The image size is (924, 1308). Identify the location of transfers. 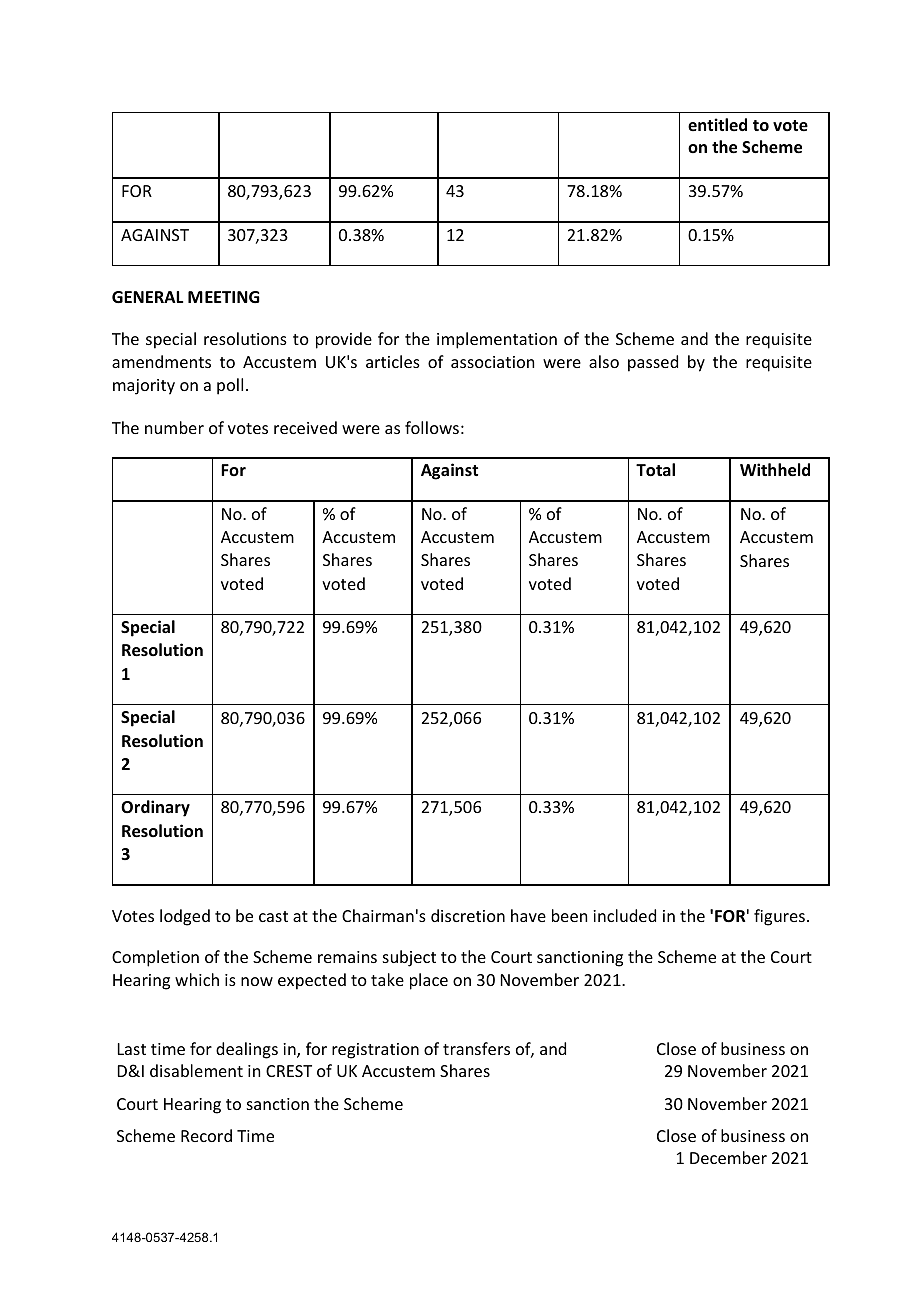
(476, 1048).
